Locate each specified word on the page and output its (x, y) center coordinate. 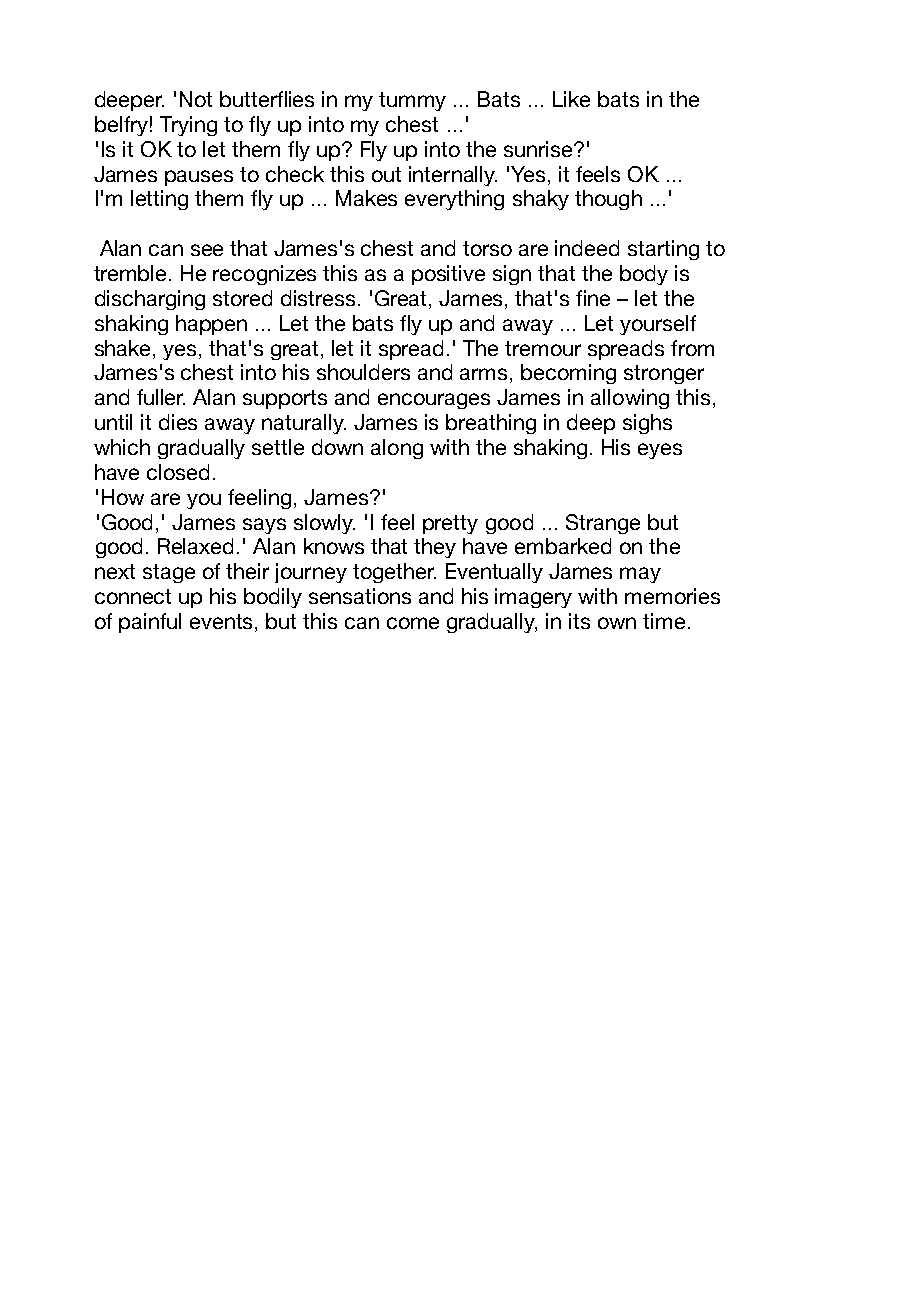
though (608, 200)
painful (150, 623)
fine (593, 298)
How (123, 497)
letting (159, 200)
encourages (434, 401)
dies (178, 422)
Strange (603, 524)
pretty (450, 524)
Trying (188, 126)
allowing (630, 399)
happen (211, 325)
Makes (366, 198)
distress (318, 298)
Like (571, 99)
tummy (412, 101)
